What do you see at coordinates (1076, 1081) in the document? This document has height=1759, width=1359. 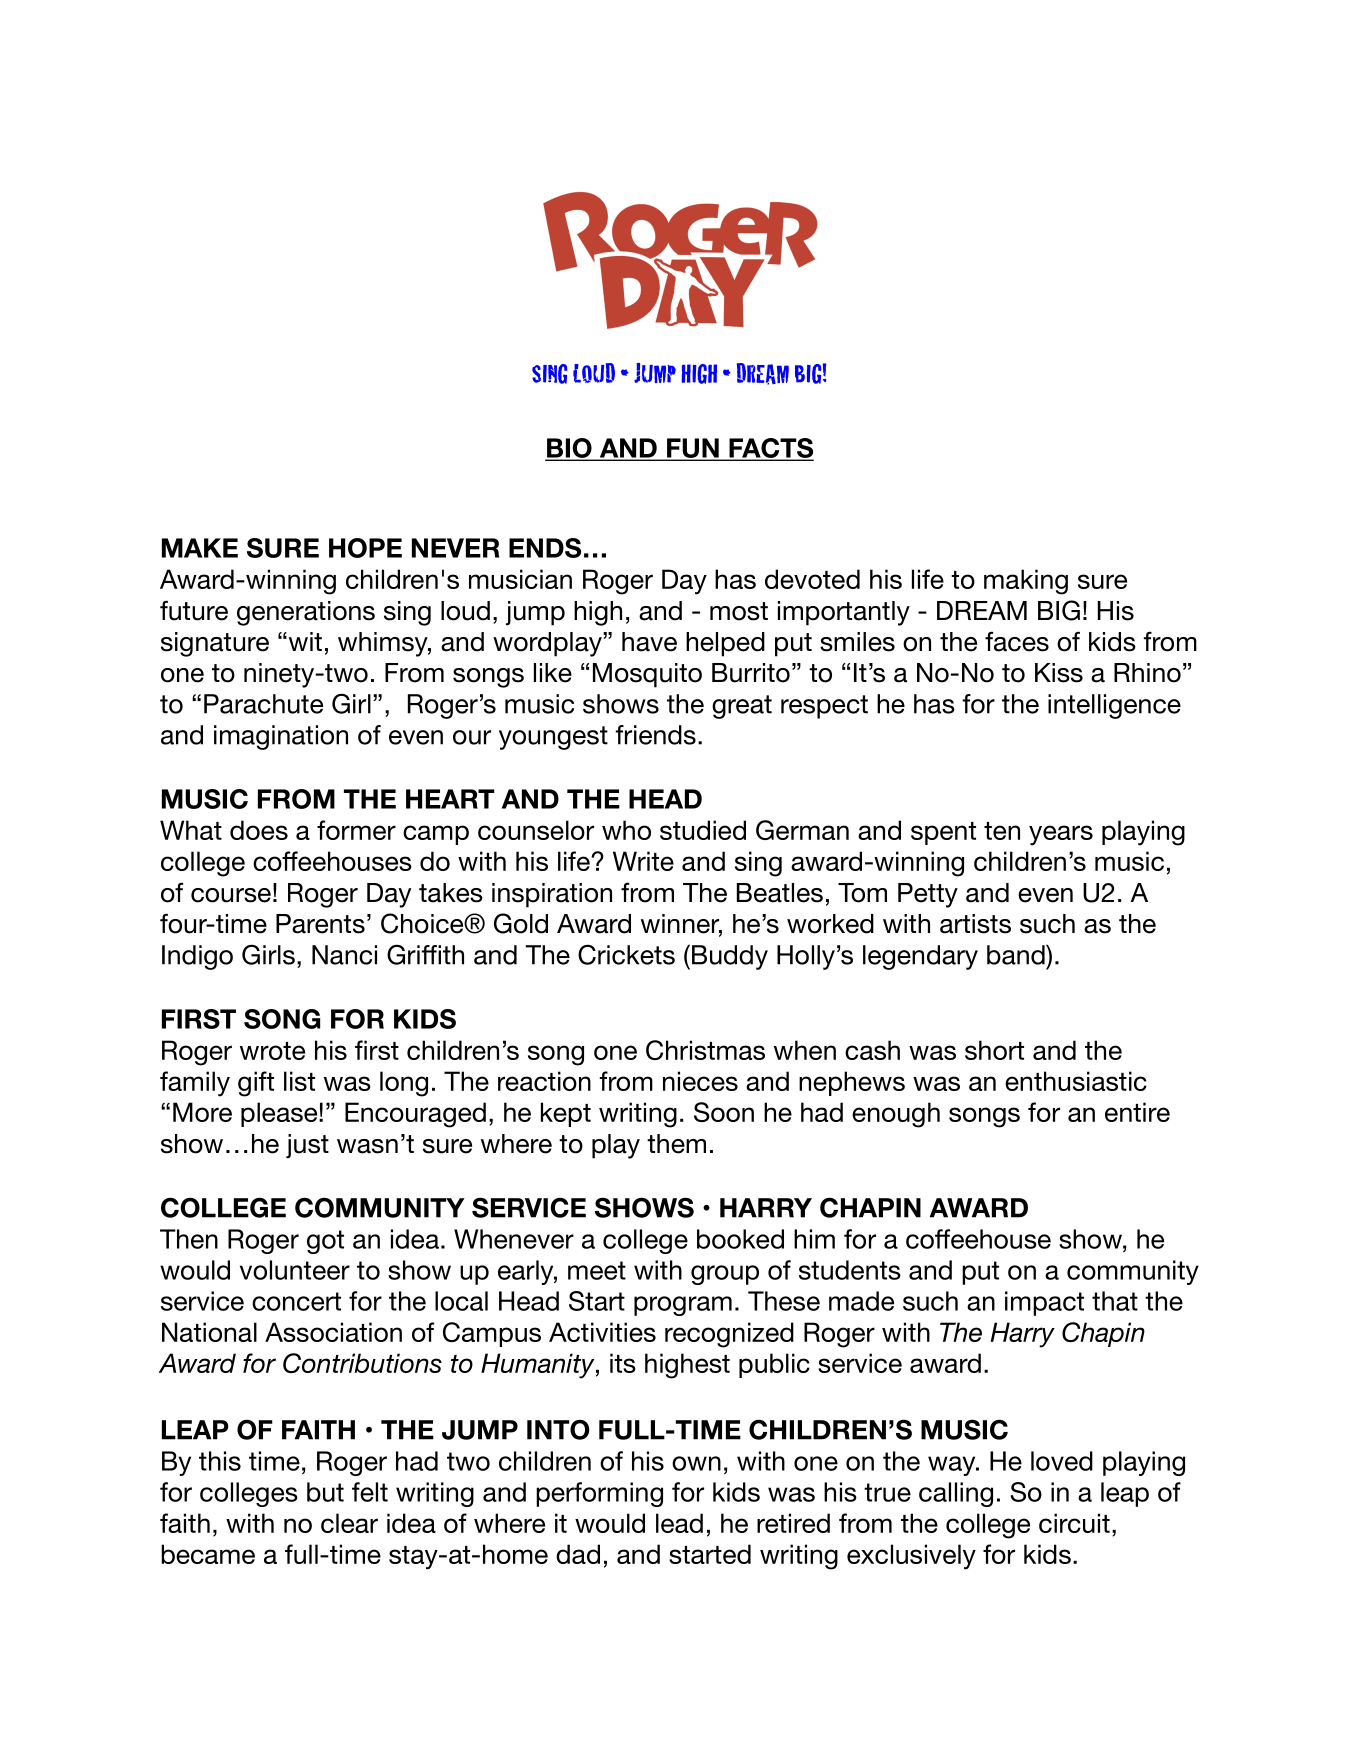 I see `enthusiastic` at bounding box center [1076, 1081].
